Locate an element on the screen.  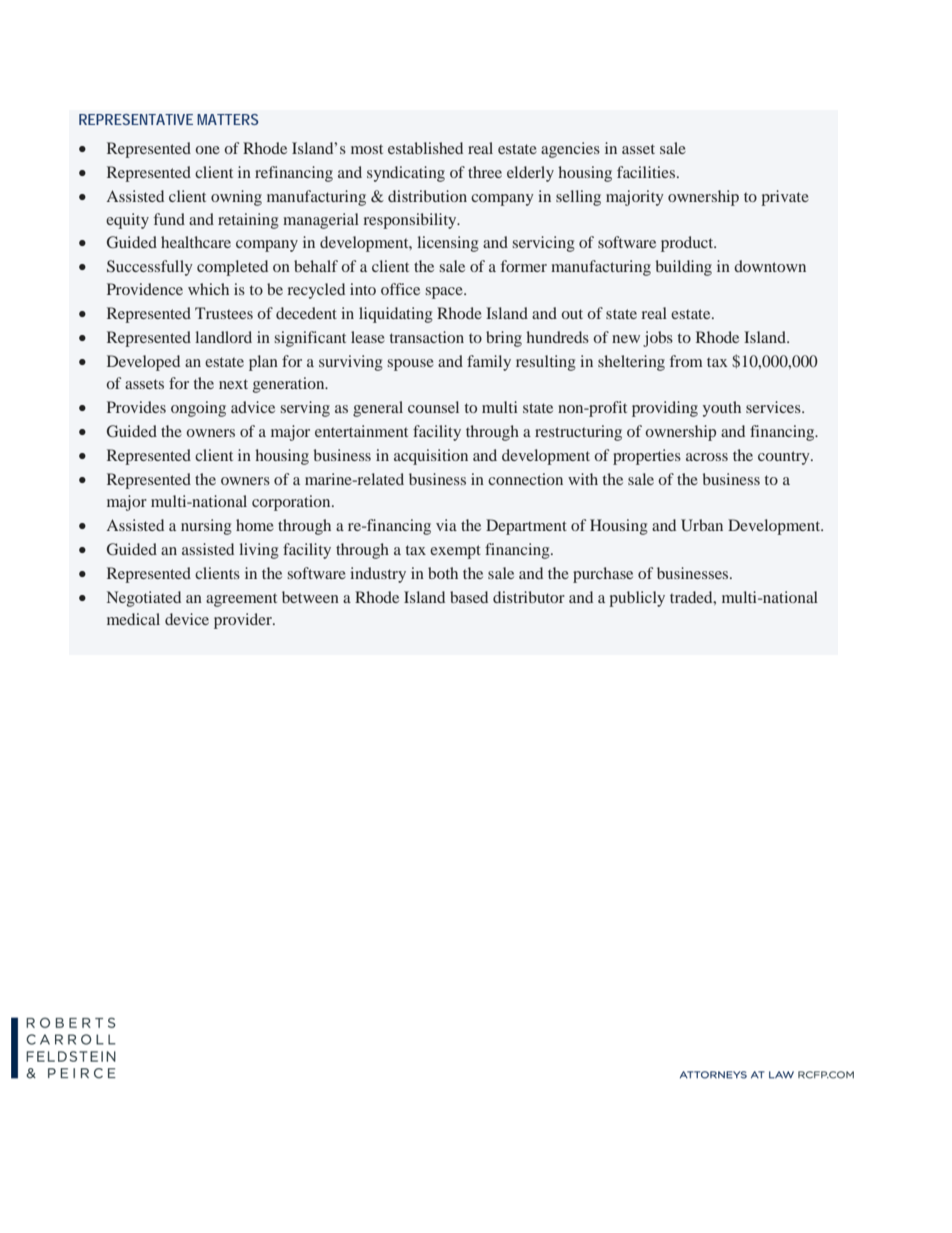
one is located at coordinates (207, 150).
